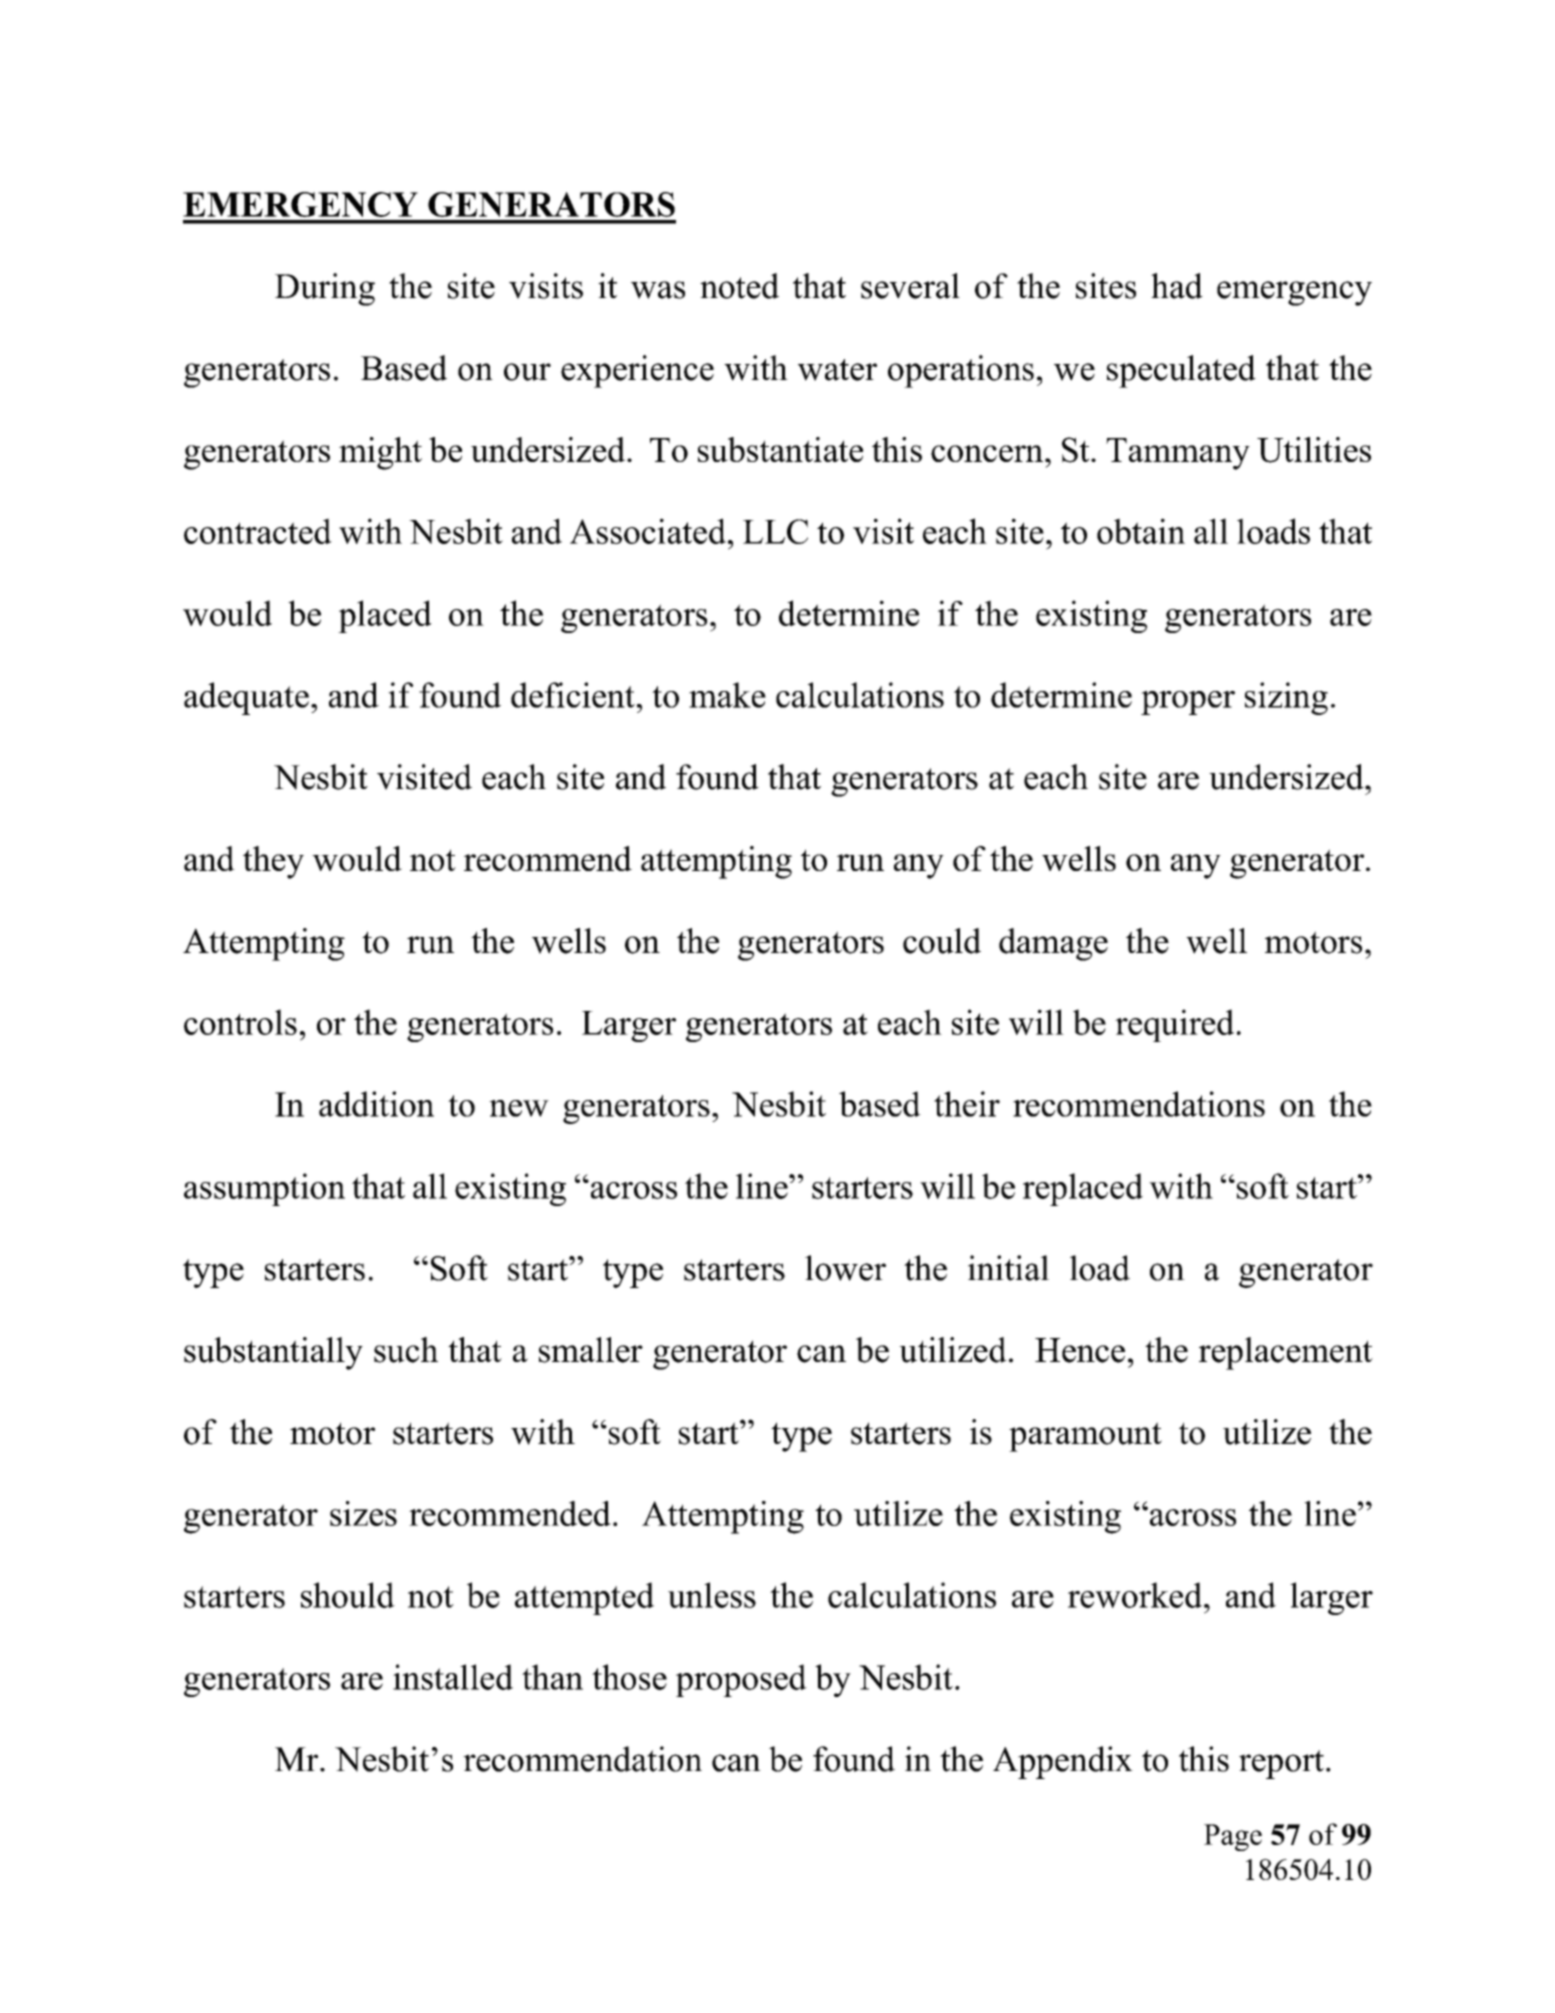 This page has width=1555, height=2013. What do you see at coordinates (1181, 371) in the page?
I see `speculated` at bounding box center [1181, 371].
